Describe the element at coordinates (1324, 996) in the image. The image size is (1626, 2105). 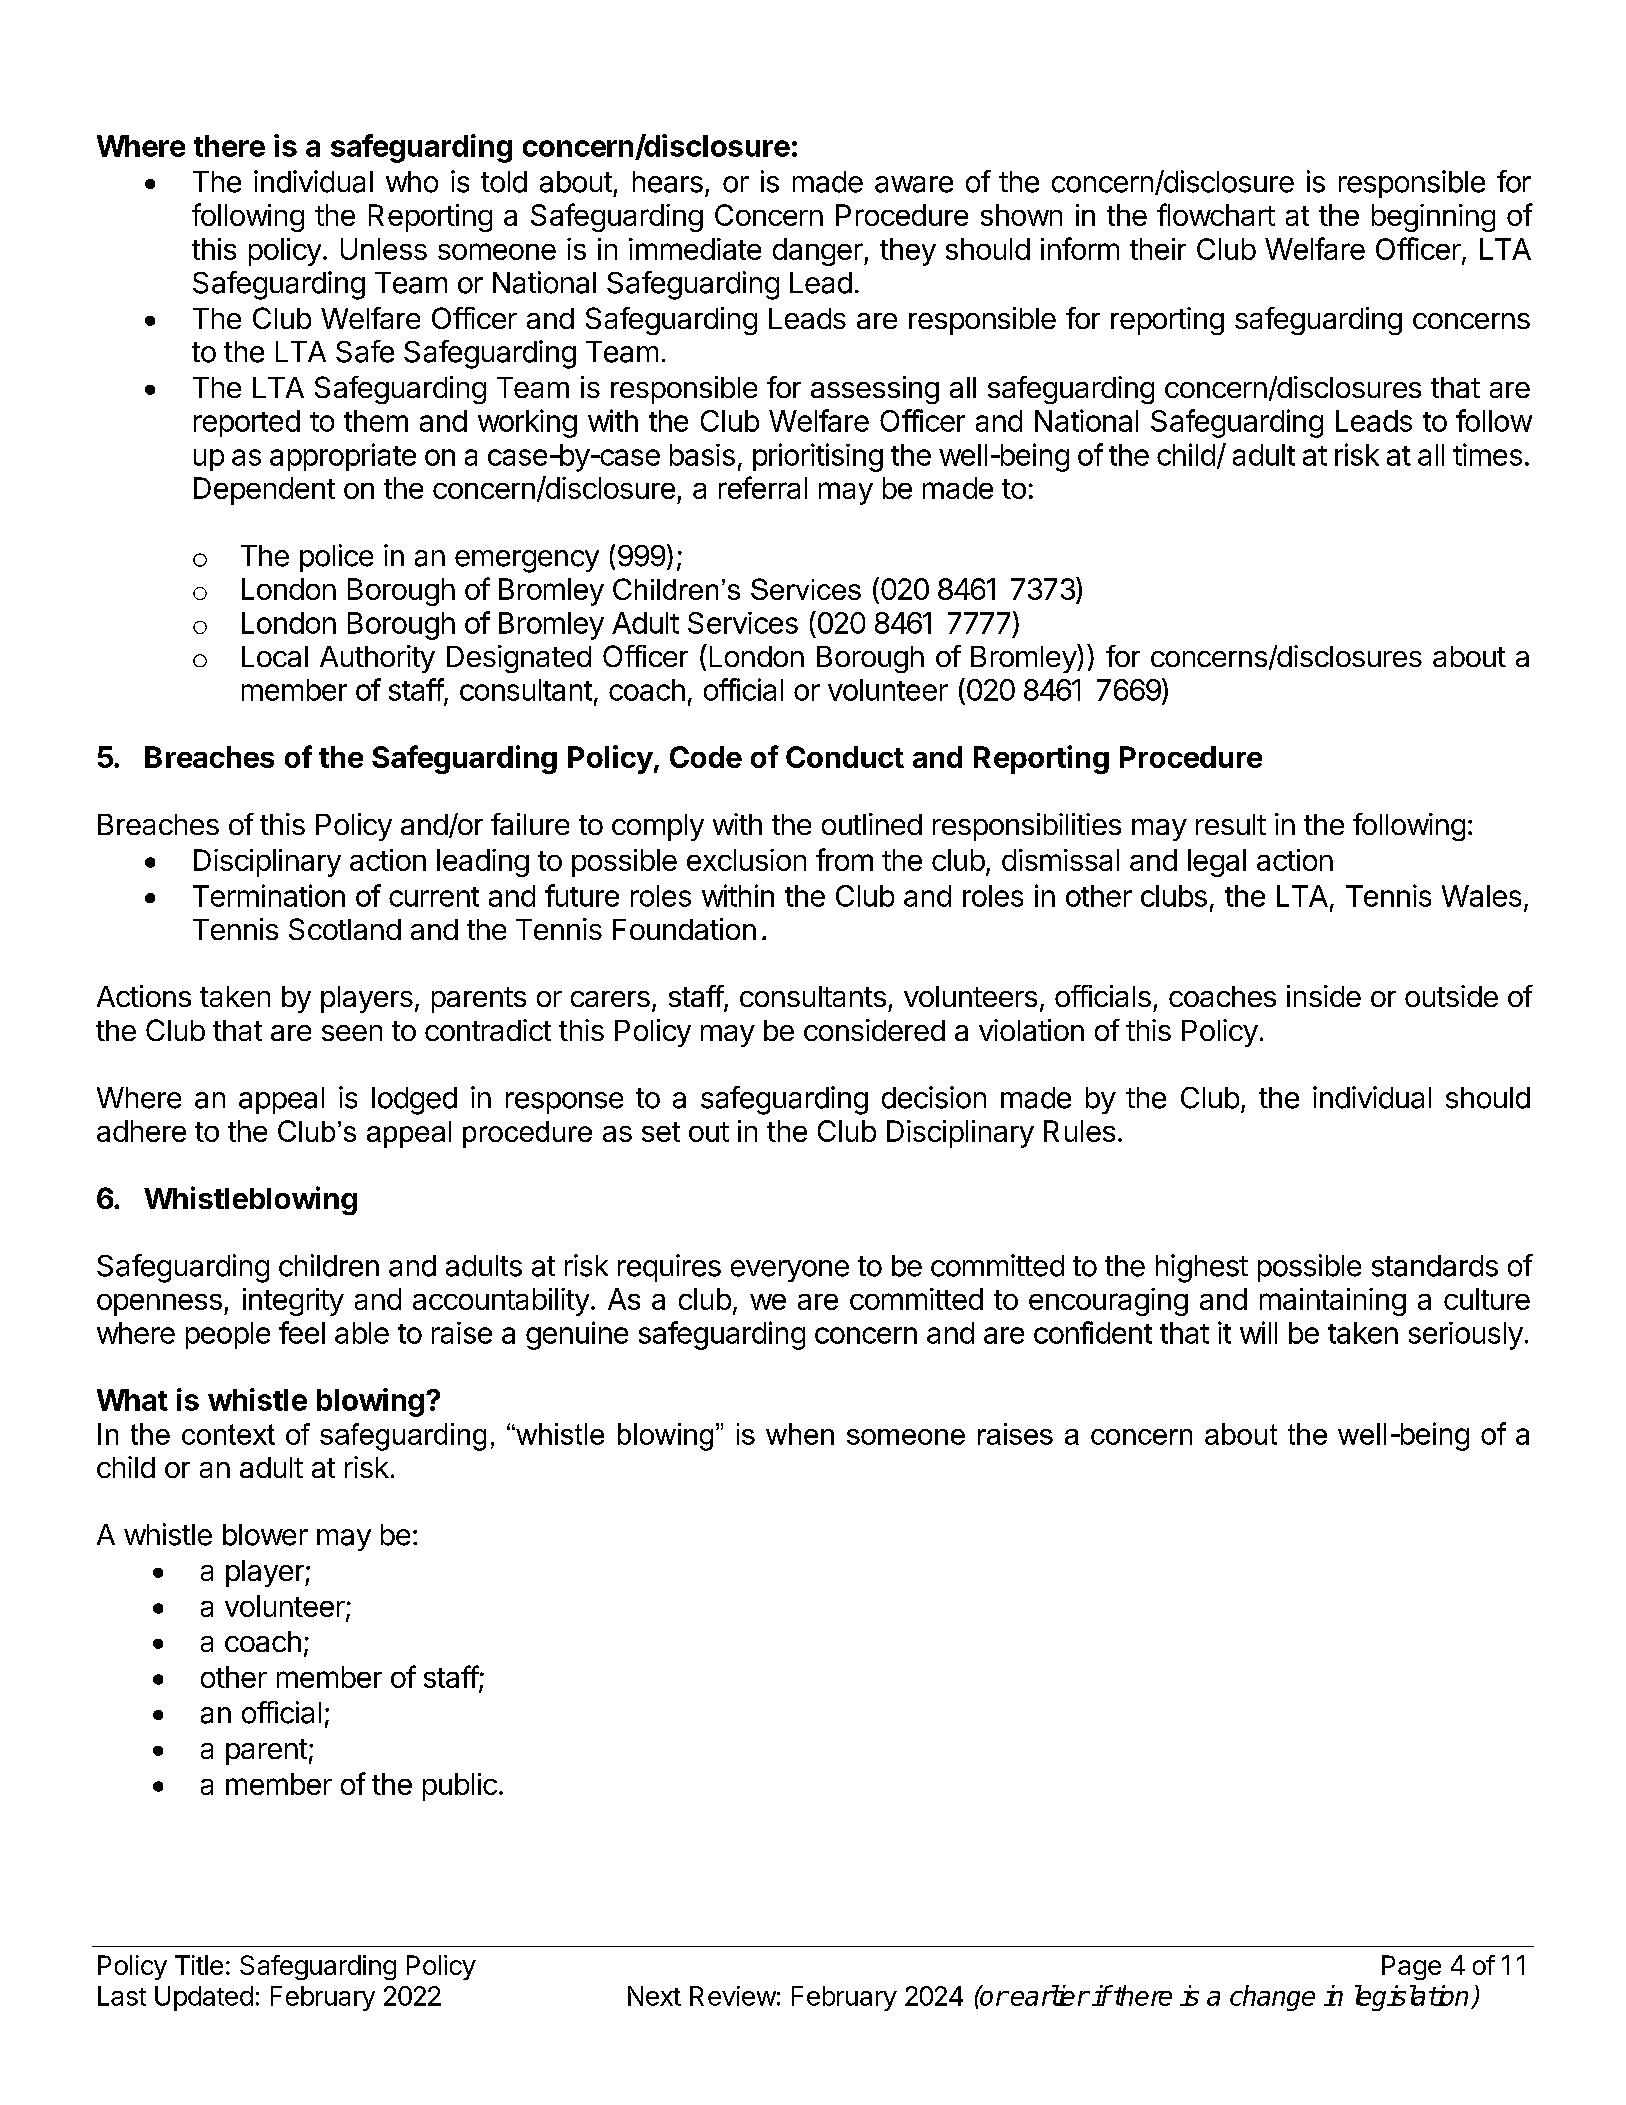
I see `inside` at that location.
